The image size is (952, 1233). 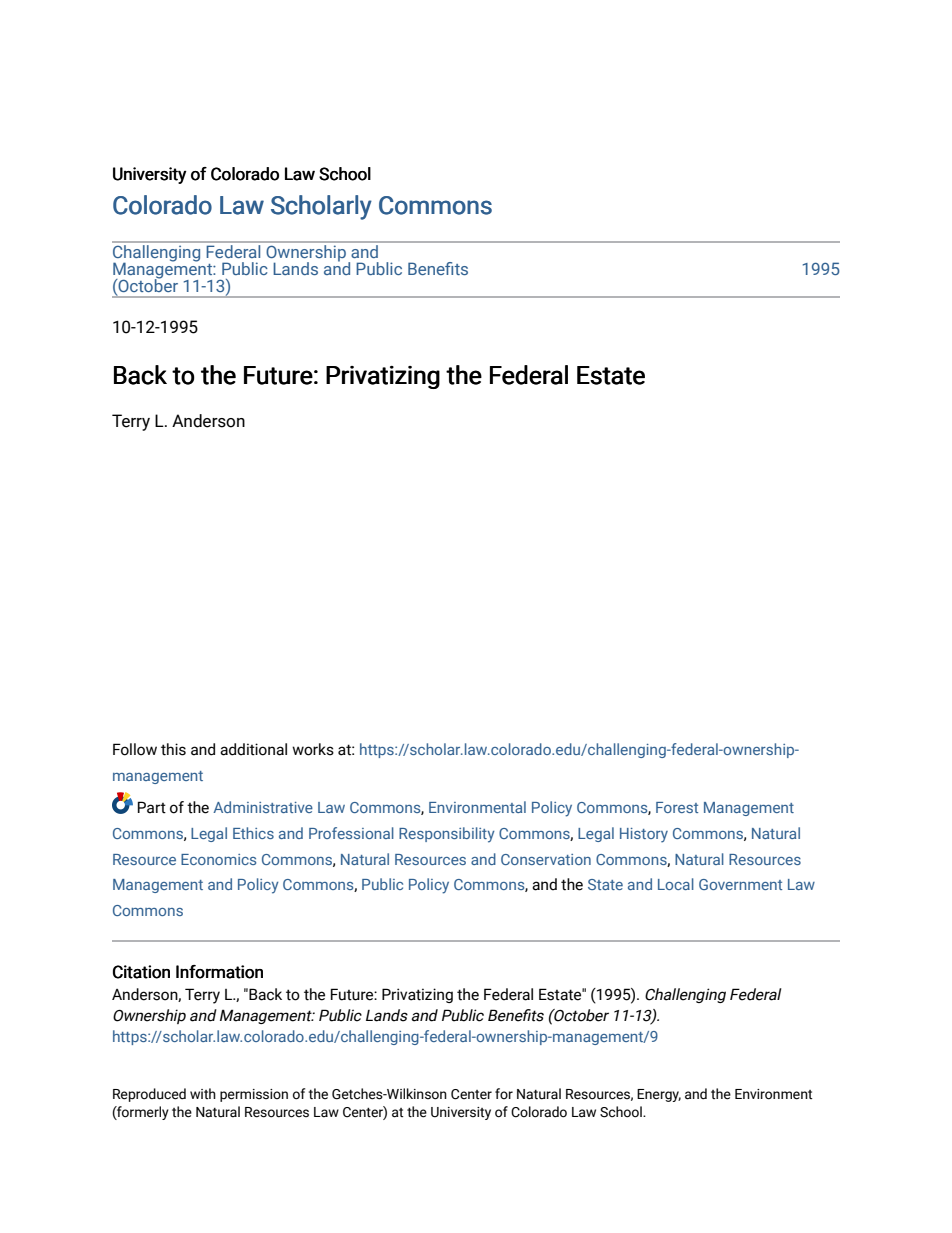 What do you see at coordinates (149, 1095) in the screenshot?
I see `Reproduced` at bounding box center [149, 1095].
